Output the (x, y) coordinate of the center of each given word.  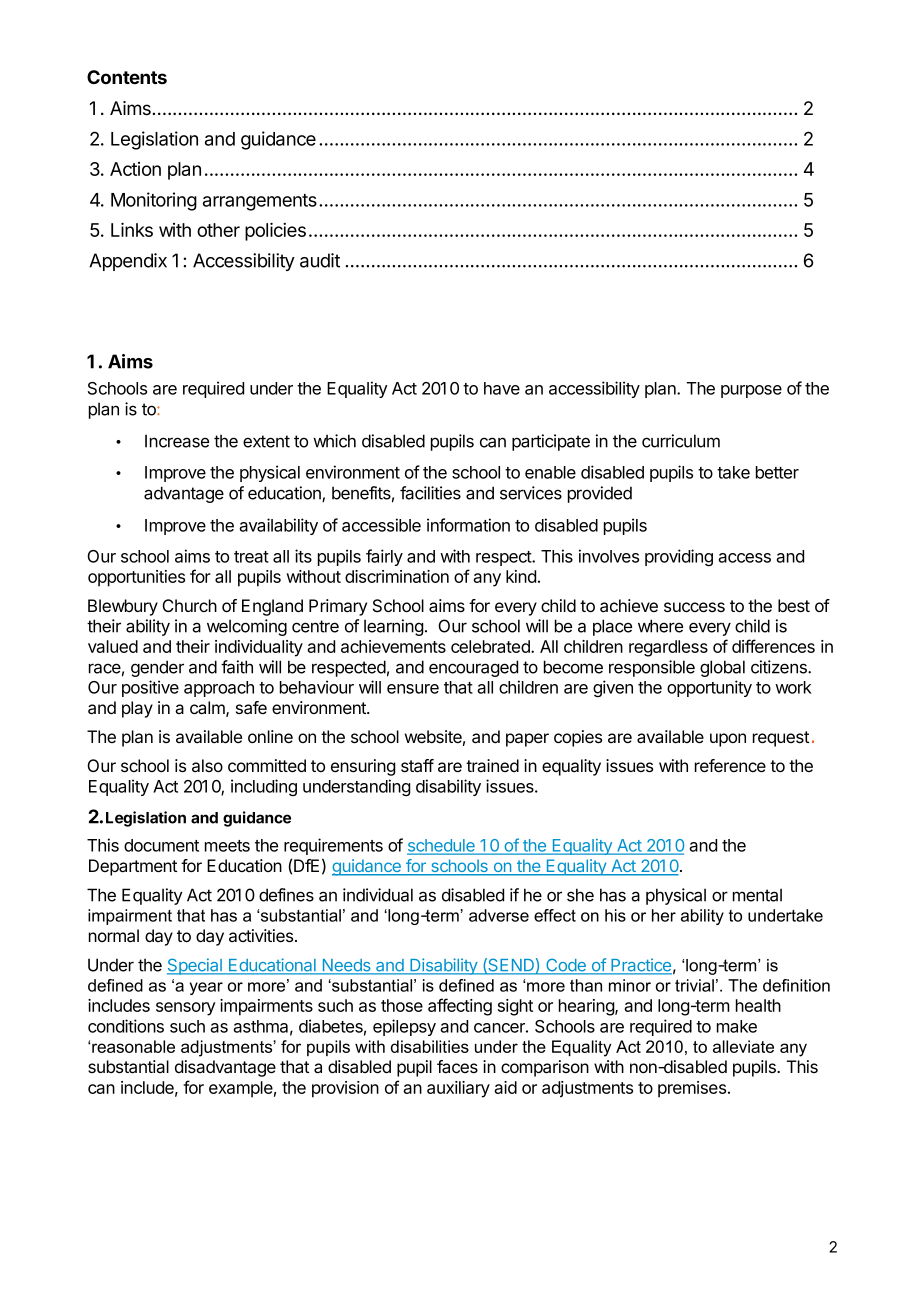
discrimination (397, 576)
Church (189, 605)
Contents (127, 77)
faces (457, 1067)
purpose (751, 391)
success (694, 607)
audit (320, 260)
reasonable (133, 1046)
